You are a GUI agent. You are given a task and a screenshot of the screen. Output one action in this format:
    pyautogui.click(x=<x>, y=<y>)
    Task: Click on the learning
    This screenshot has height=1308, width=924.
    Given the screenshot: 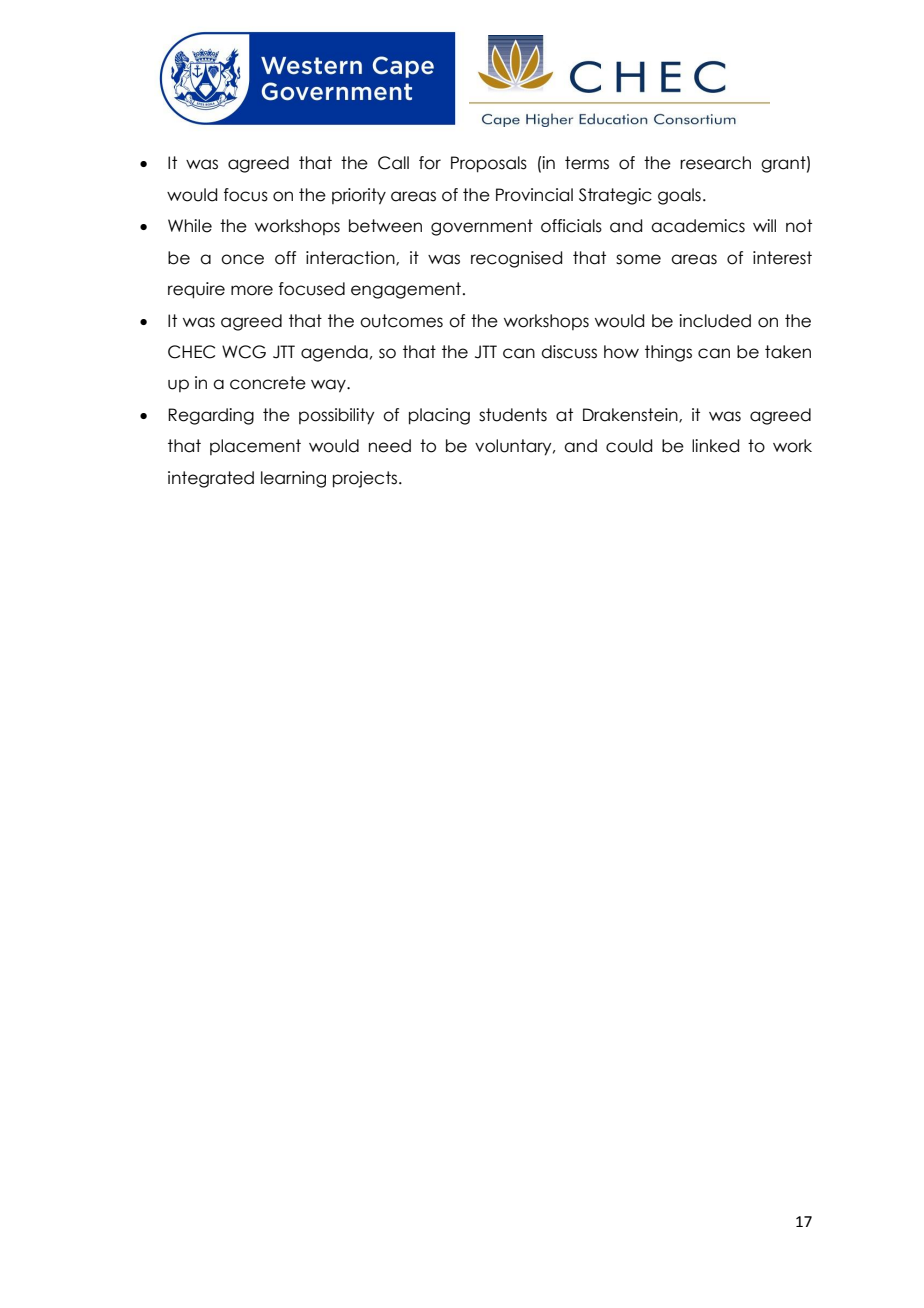 What is the action you would take?
    pyautogui.click(x=293, y=479)
